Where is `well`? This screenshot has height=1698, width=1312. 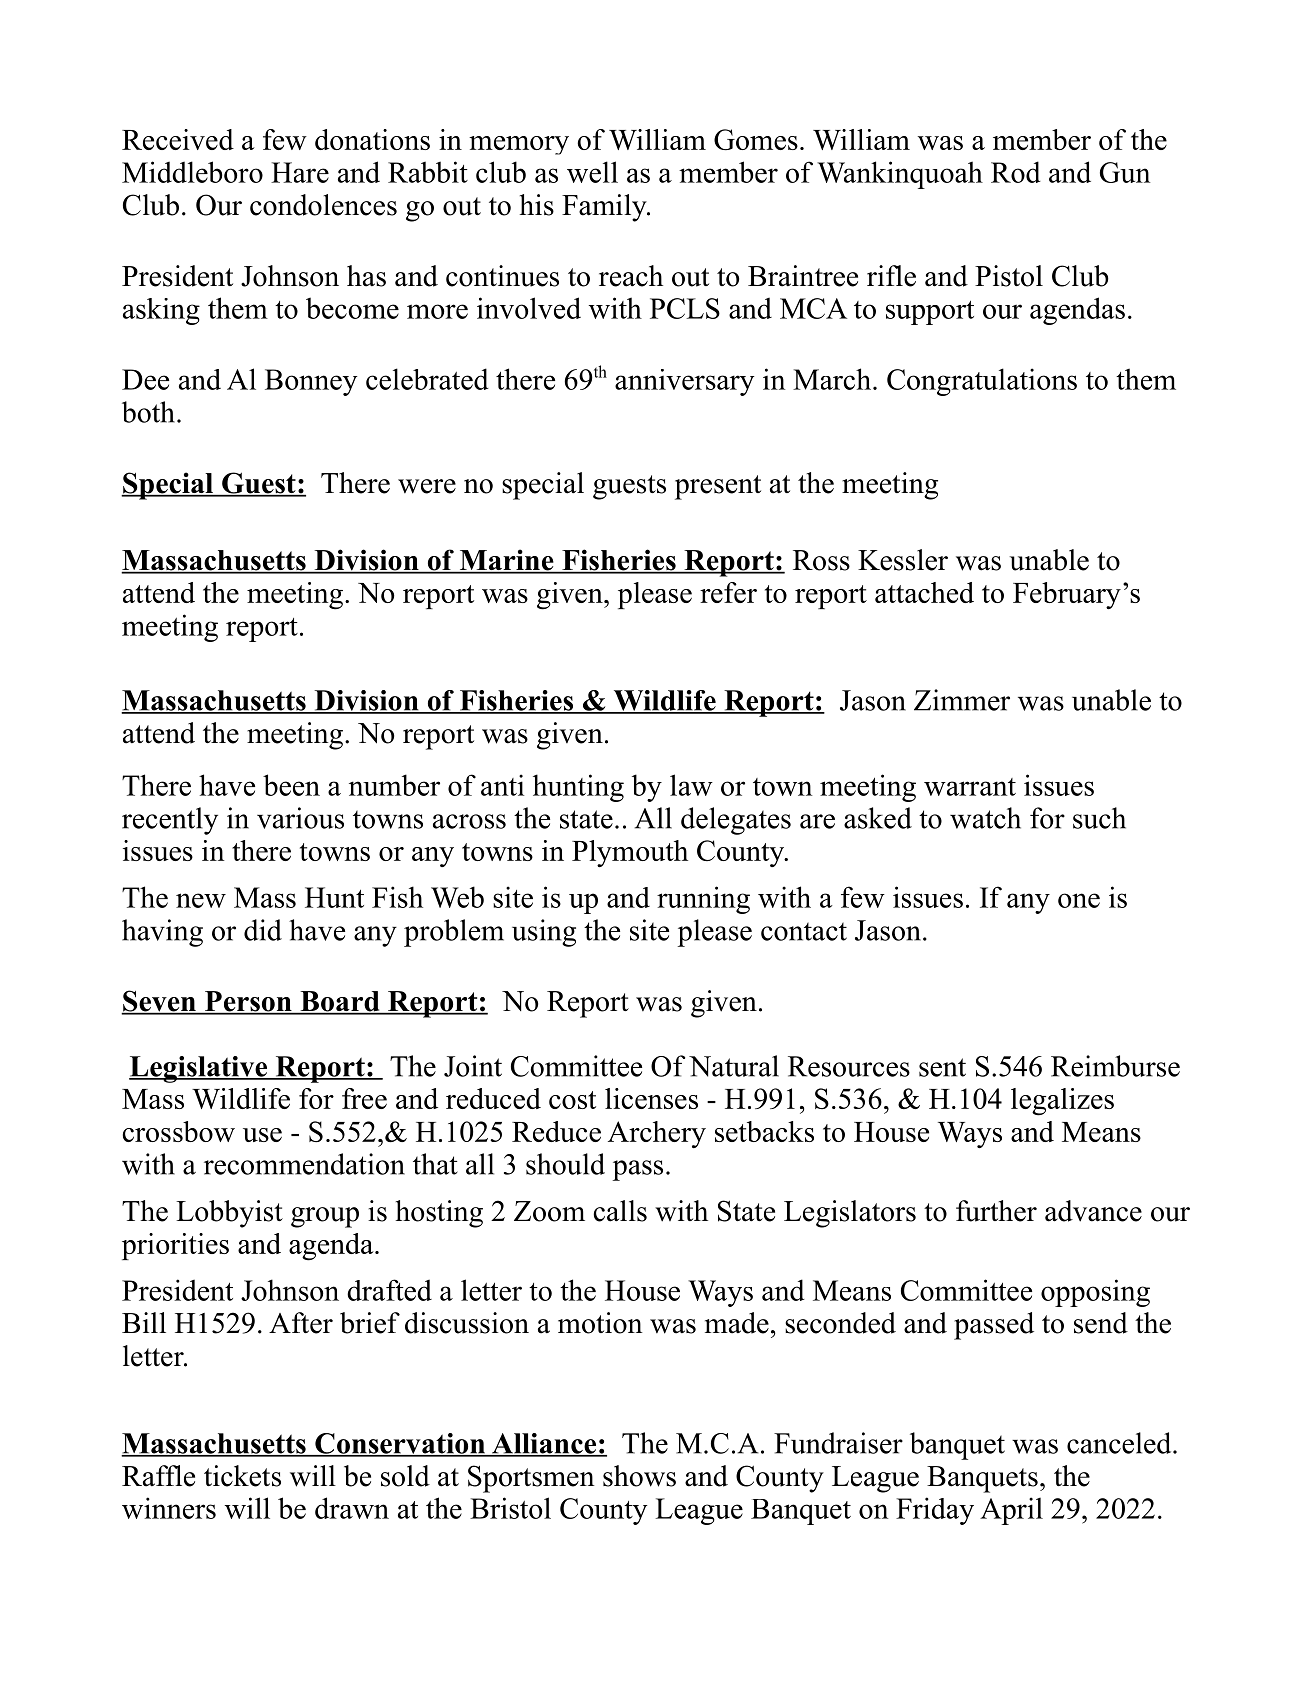
well is located at coordinates (592, 172).
